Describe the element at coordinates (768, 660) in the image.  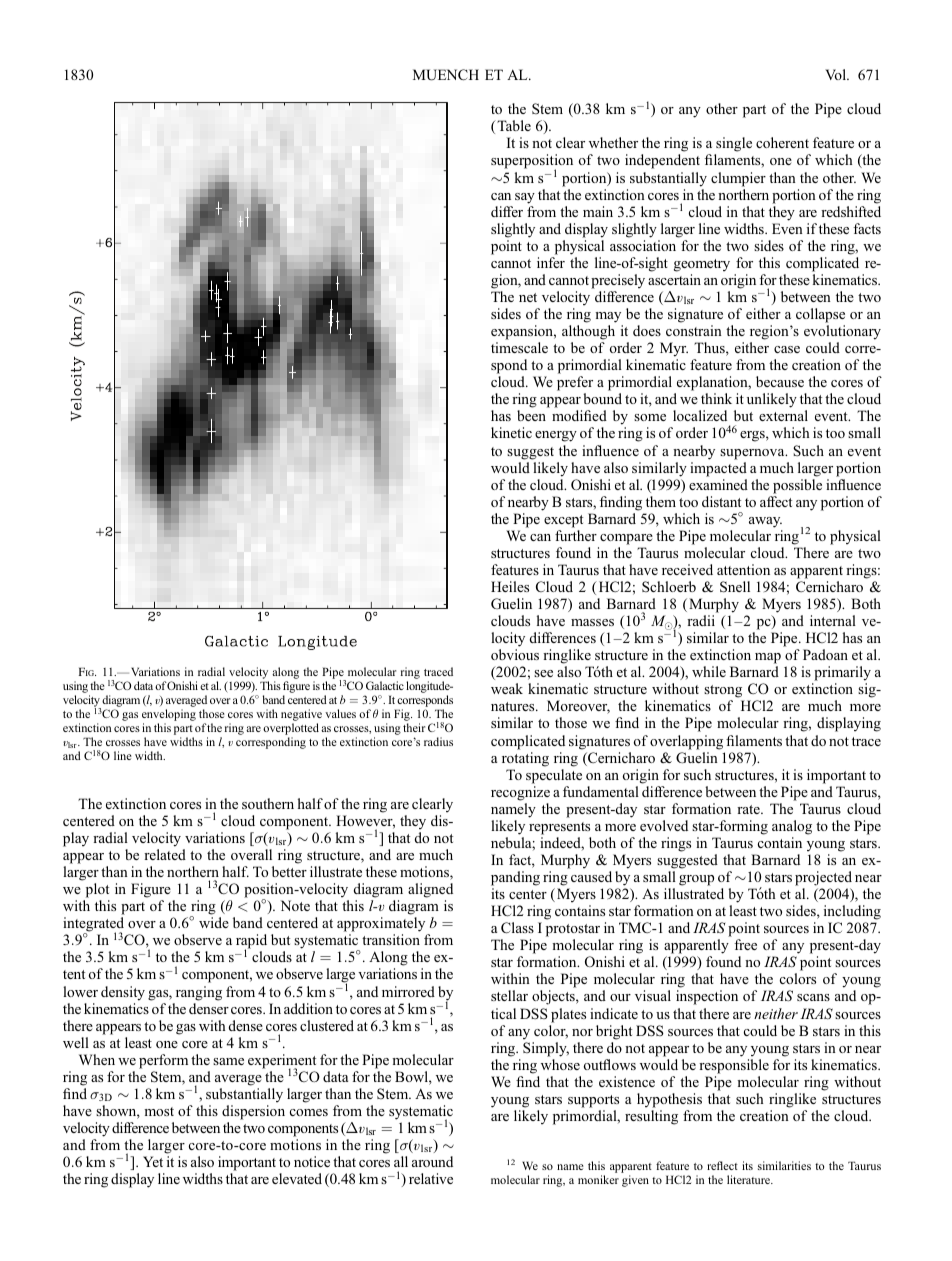
I see `map` at that location.
